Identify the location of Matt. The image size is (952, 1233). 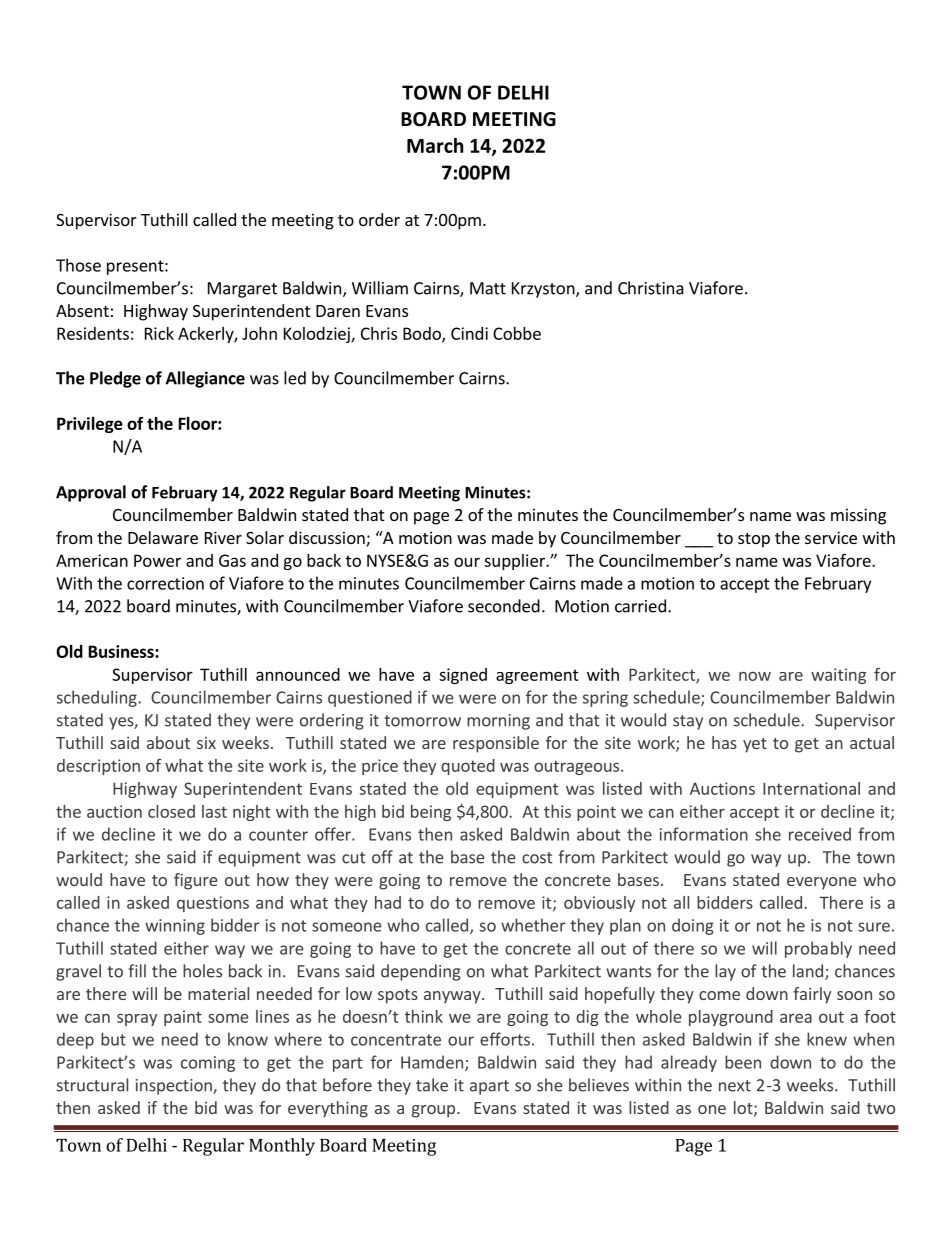
(488, 288).
